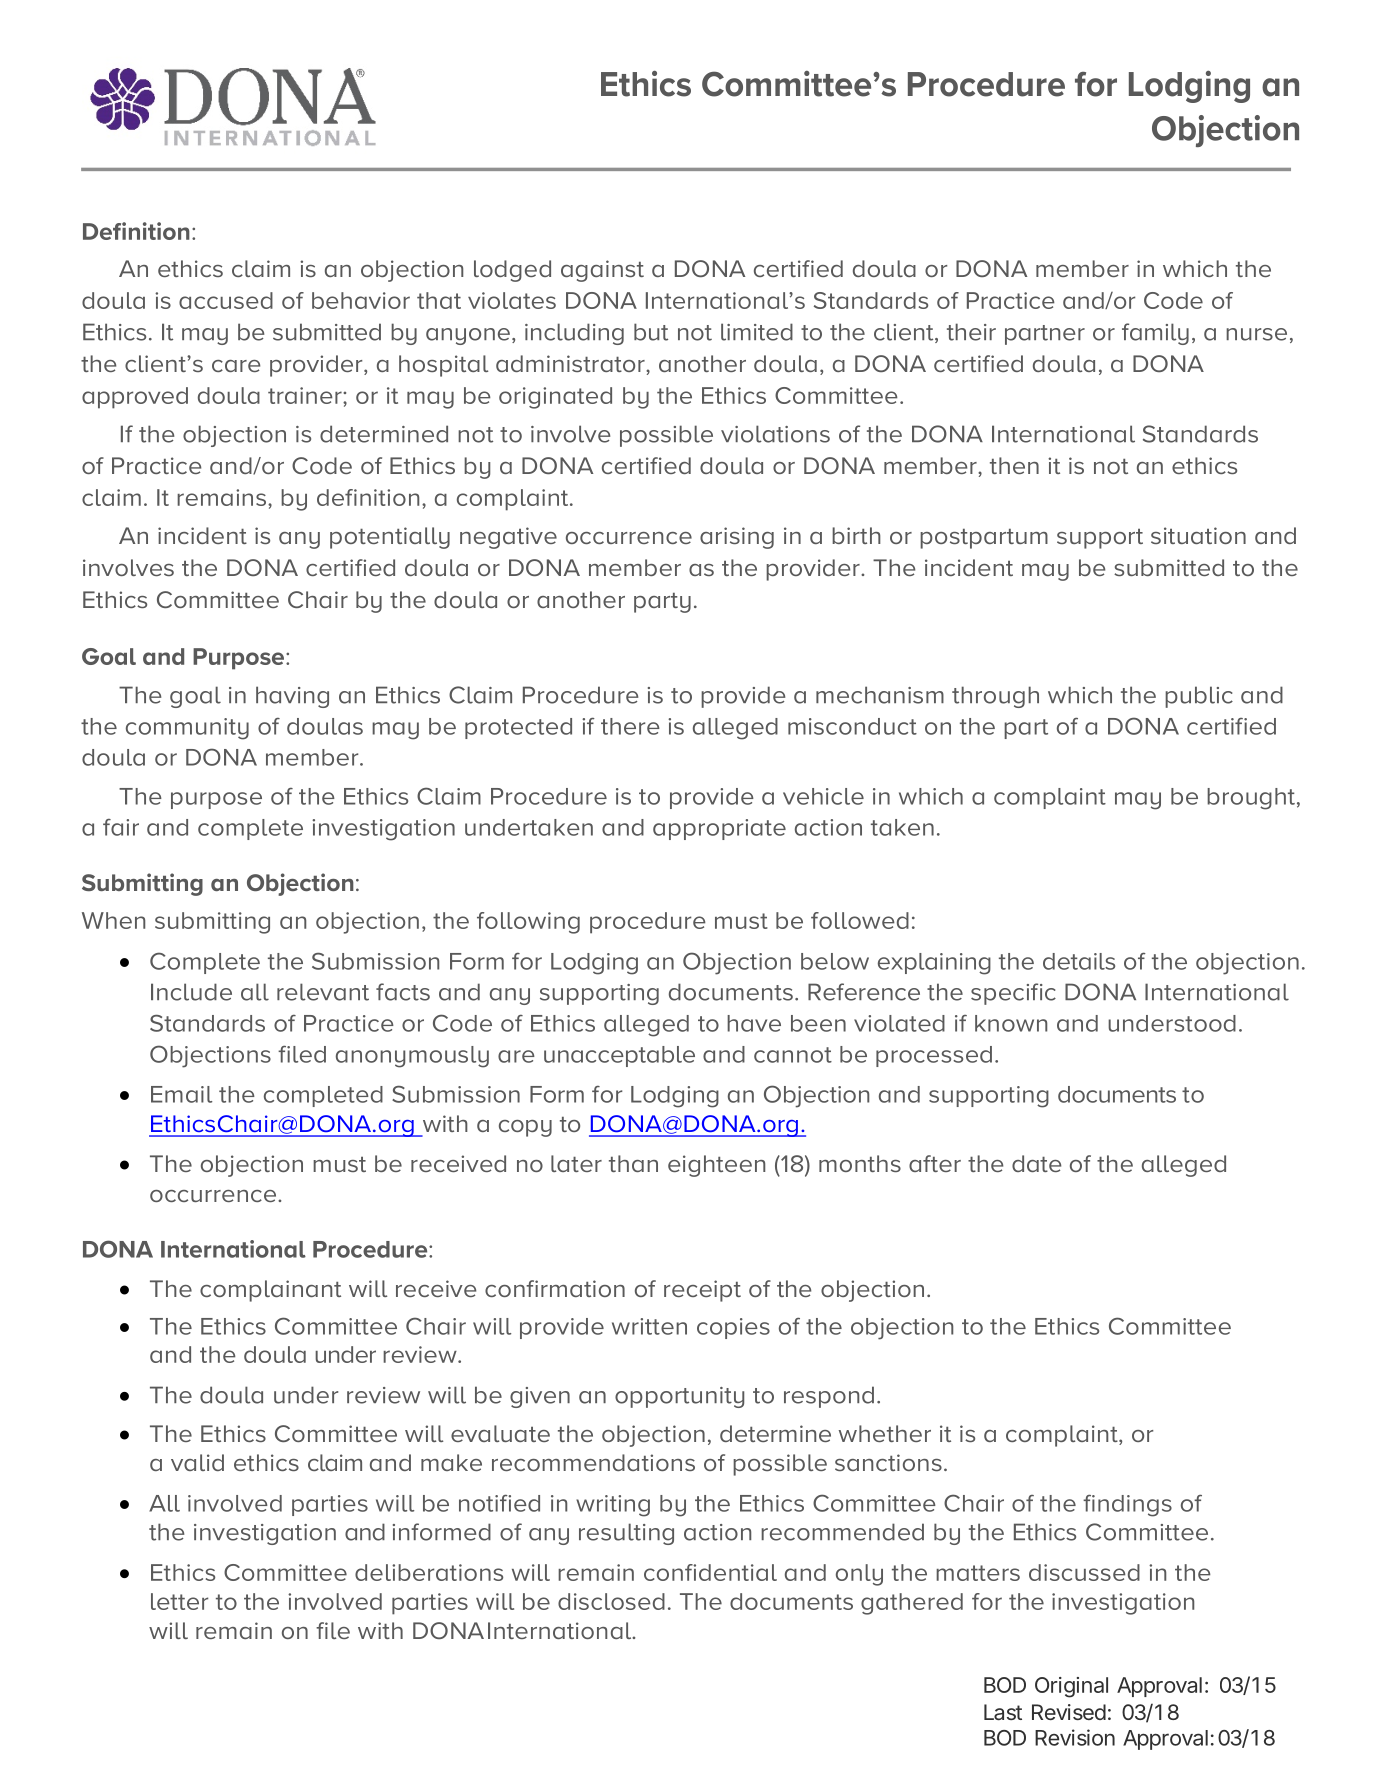 The height and width of the screenshot is (1782, 1377). What do you see at coordinates (651, 332) in the screenshot?
I see `but` at bounding box center [651, 332].
